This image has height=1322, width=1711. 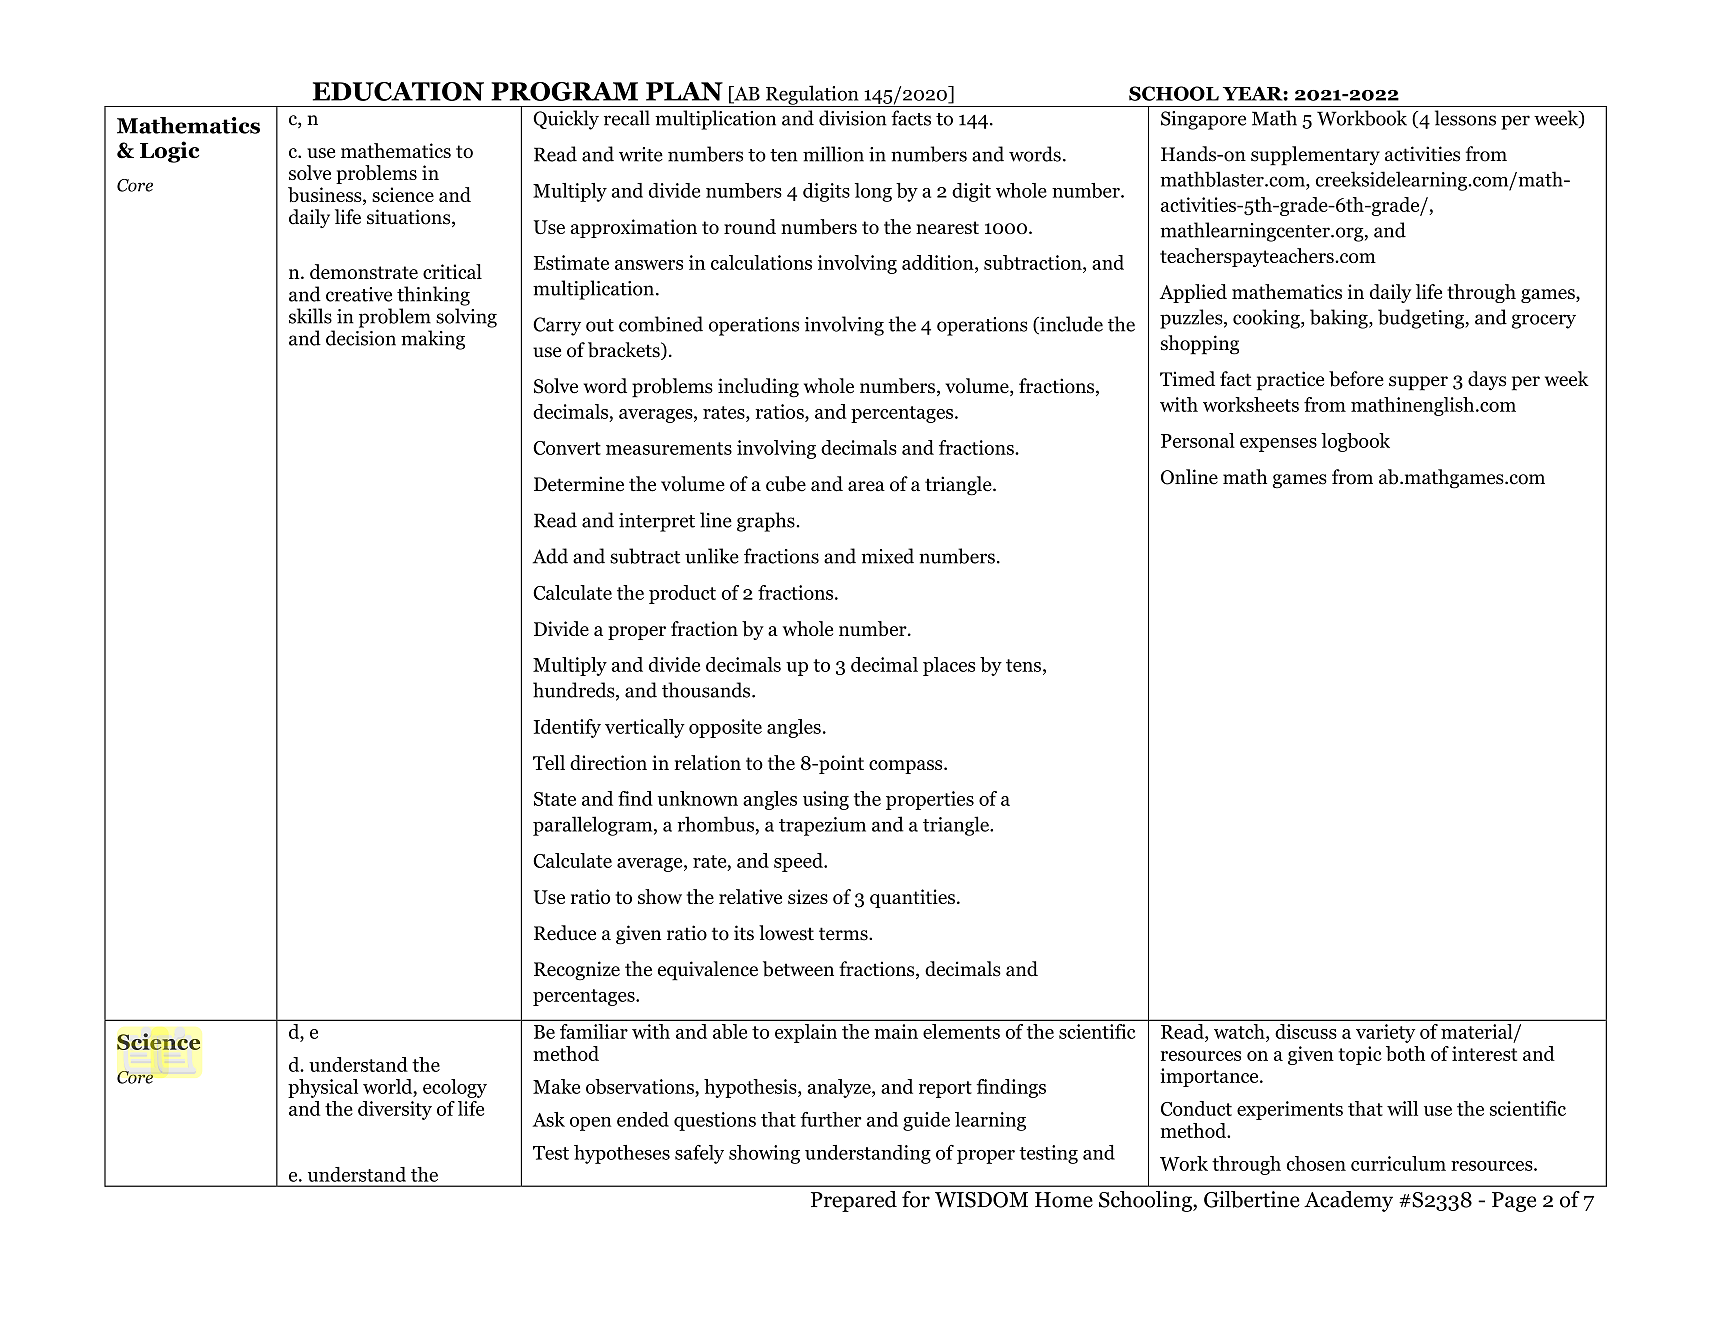 I want to click on using, so click(x=826, y=800).
